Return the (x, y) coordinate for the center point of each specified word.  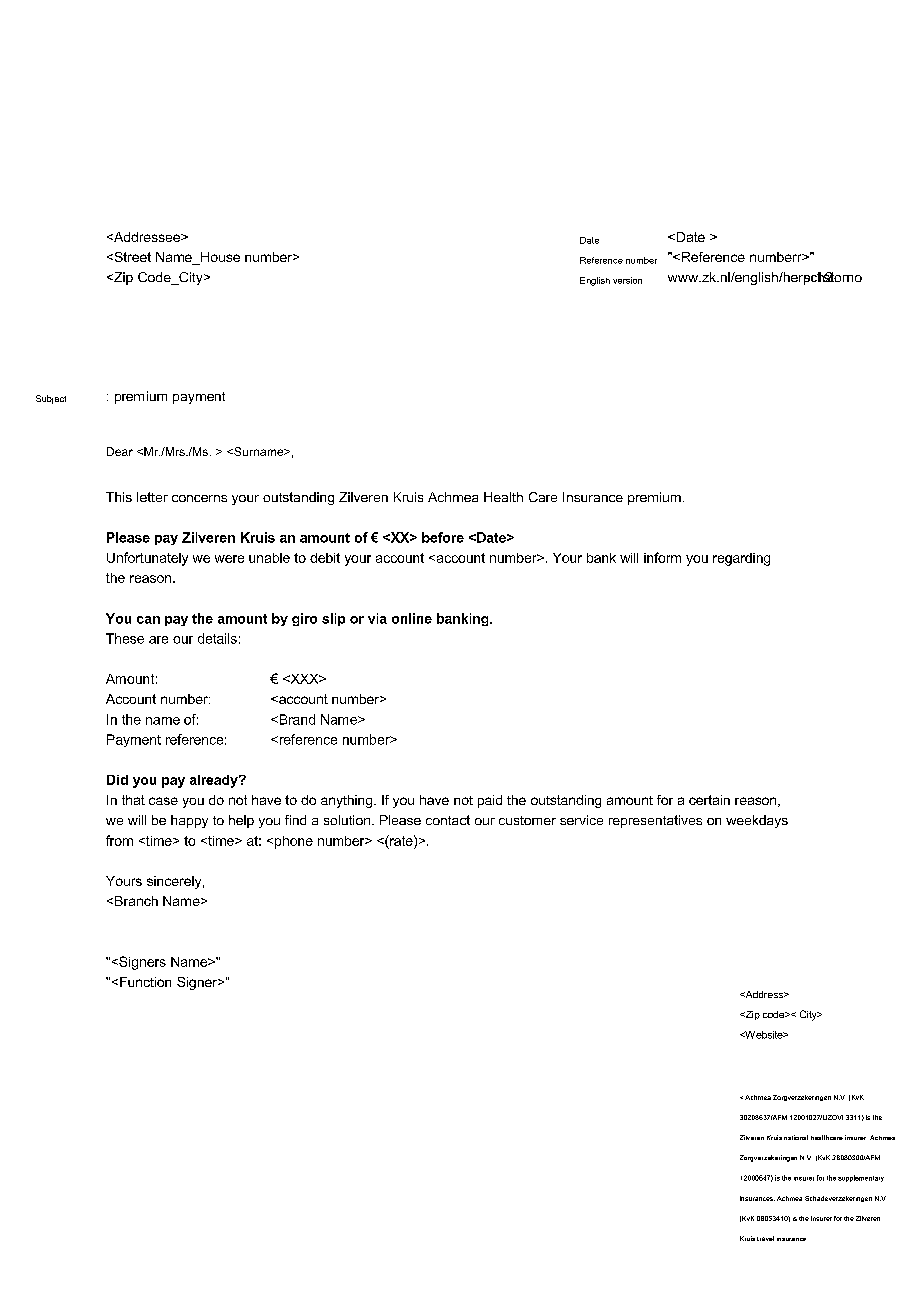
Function (145, 982)
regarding (741, 559)
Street (131, 257)
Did (117, 780)
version (627, 280)
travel (765, 1238)
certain (709, 800)
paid (490, 801)
